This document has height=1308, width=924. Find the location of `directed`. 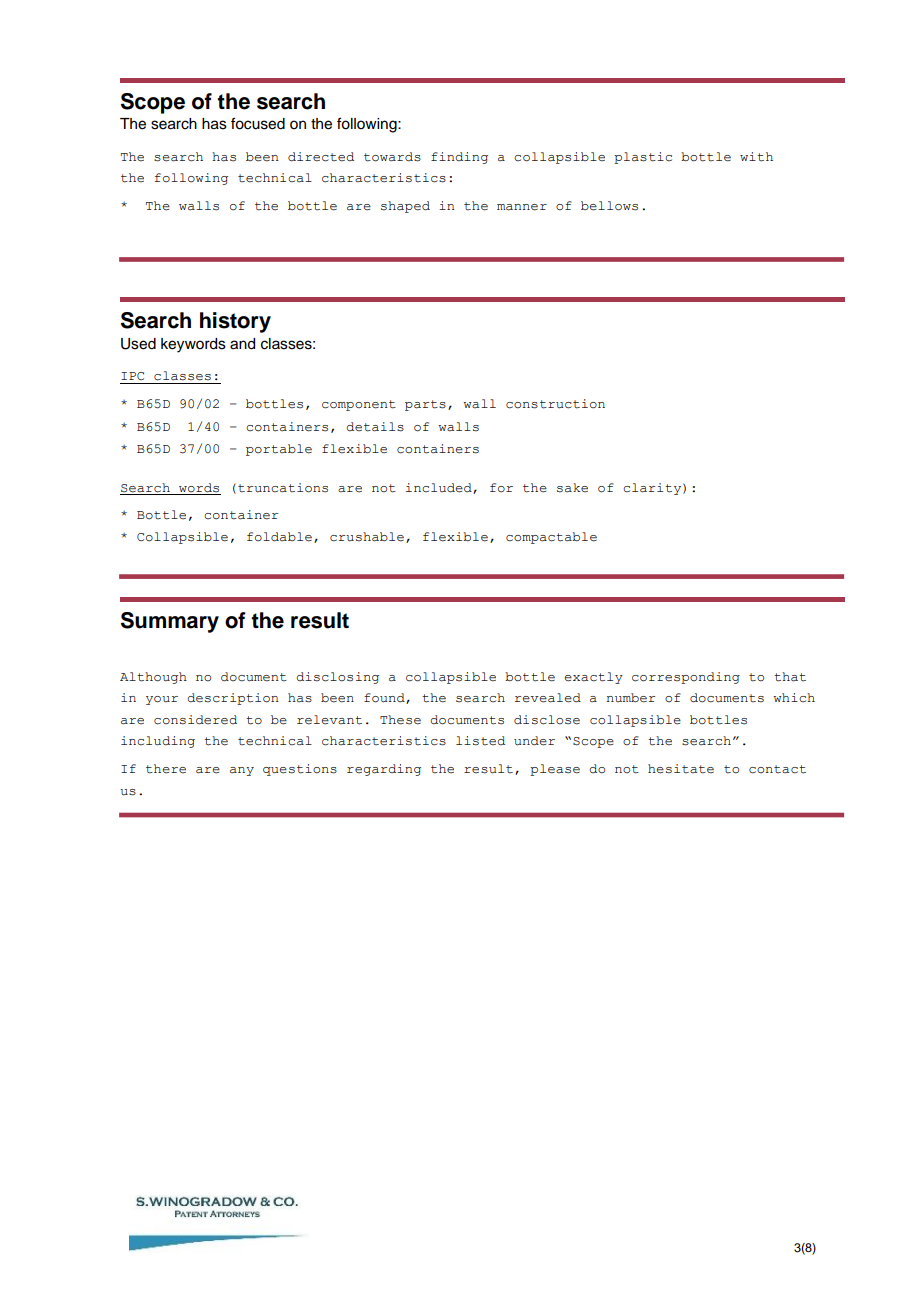

directed is located at coordinates (321, 157).
